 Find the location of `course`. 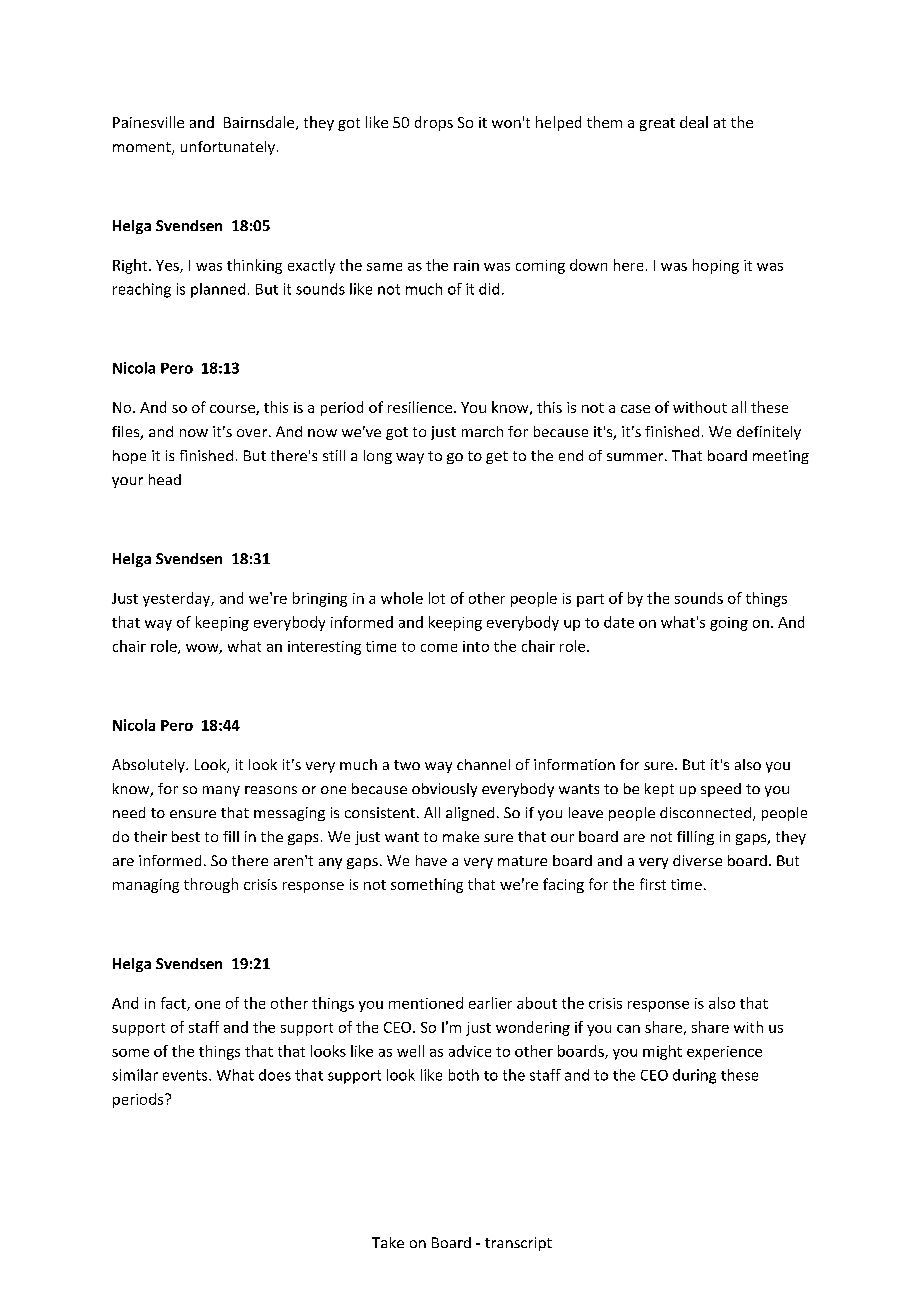

course is located at coordinates (233, 410).
